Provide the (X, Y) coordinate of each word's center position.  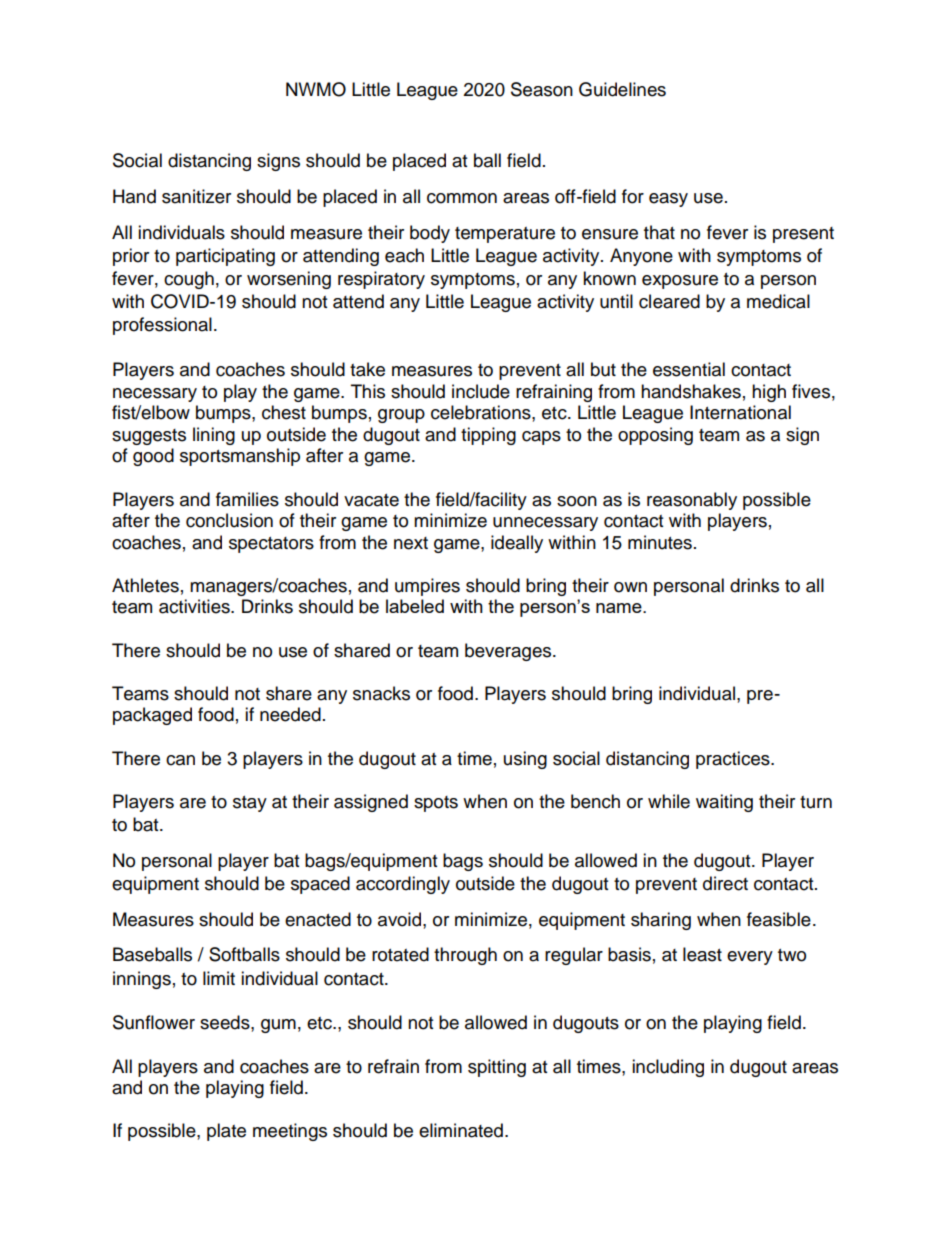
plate (226, 1132)
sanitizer (196, 196)
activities (195, 606)
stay (250, 804)
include (481, 391)
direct (725, 883)
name (620, 608)
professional (162, 326)
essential (689, 369)
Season (542, 89)
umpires (427, 587)
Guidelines (622, 89)
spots (436, 804)
